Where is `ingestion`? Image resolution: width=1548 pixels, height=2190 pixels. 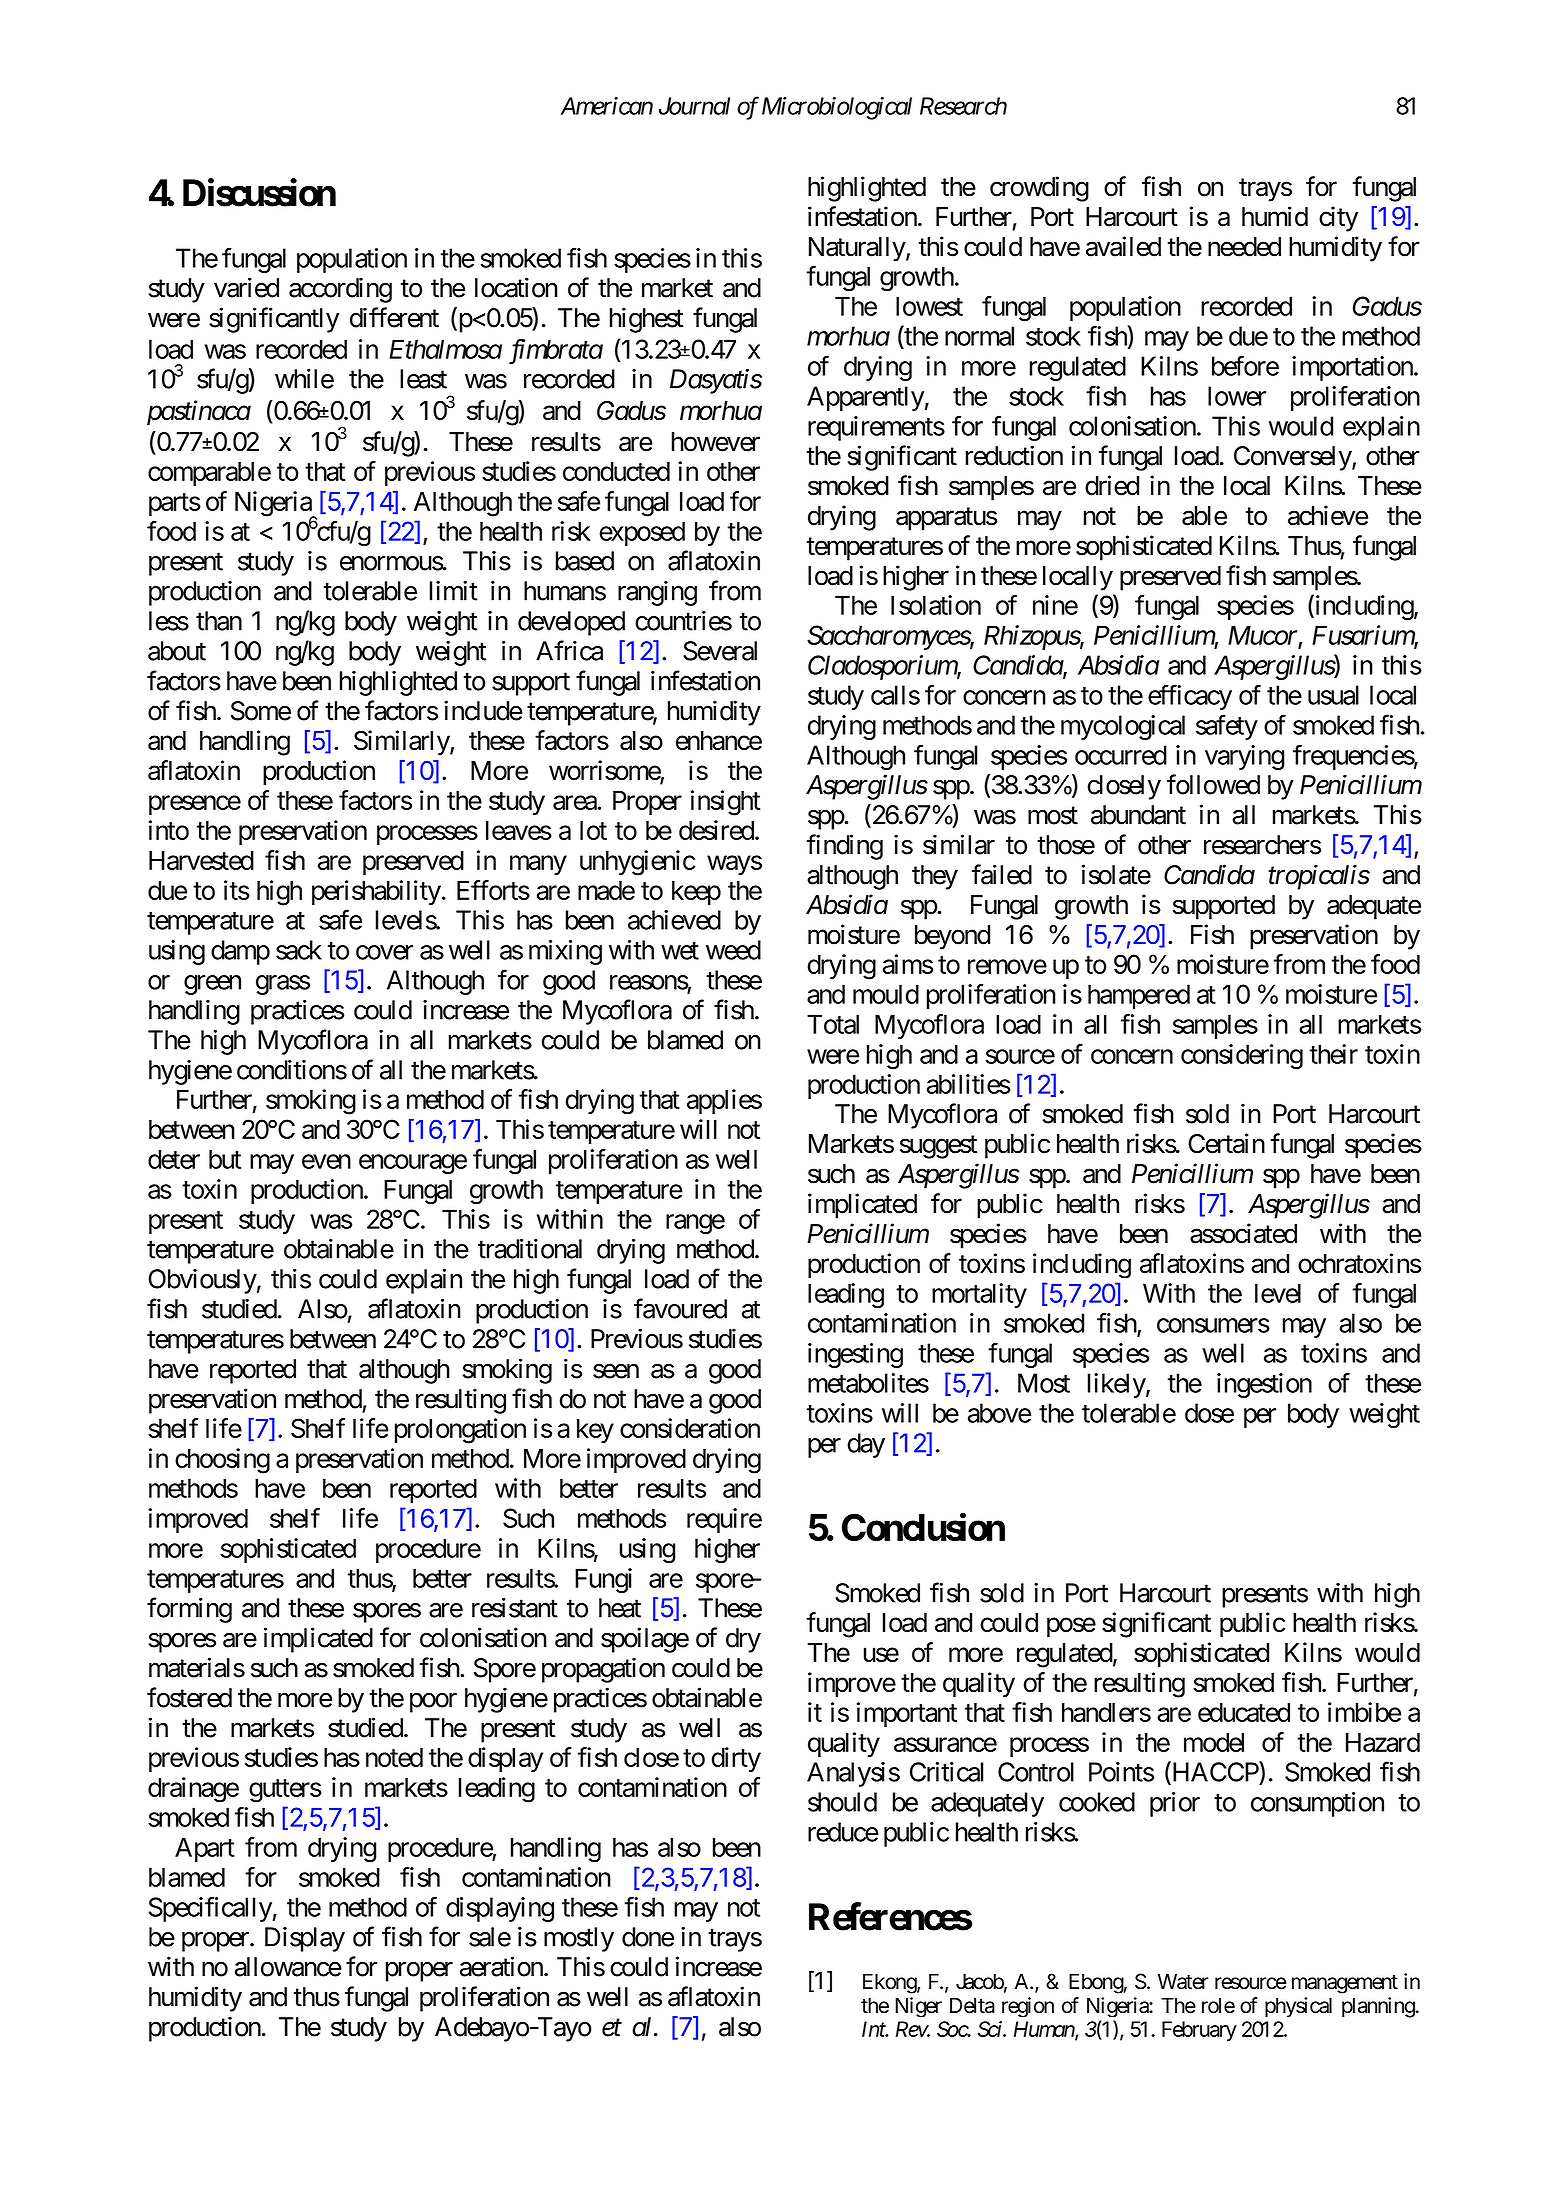 ingestion is located at coordinates (1264, 1385).
